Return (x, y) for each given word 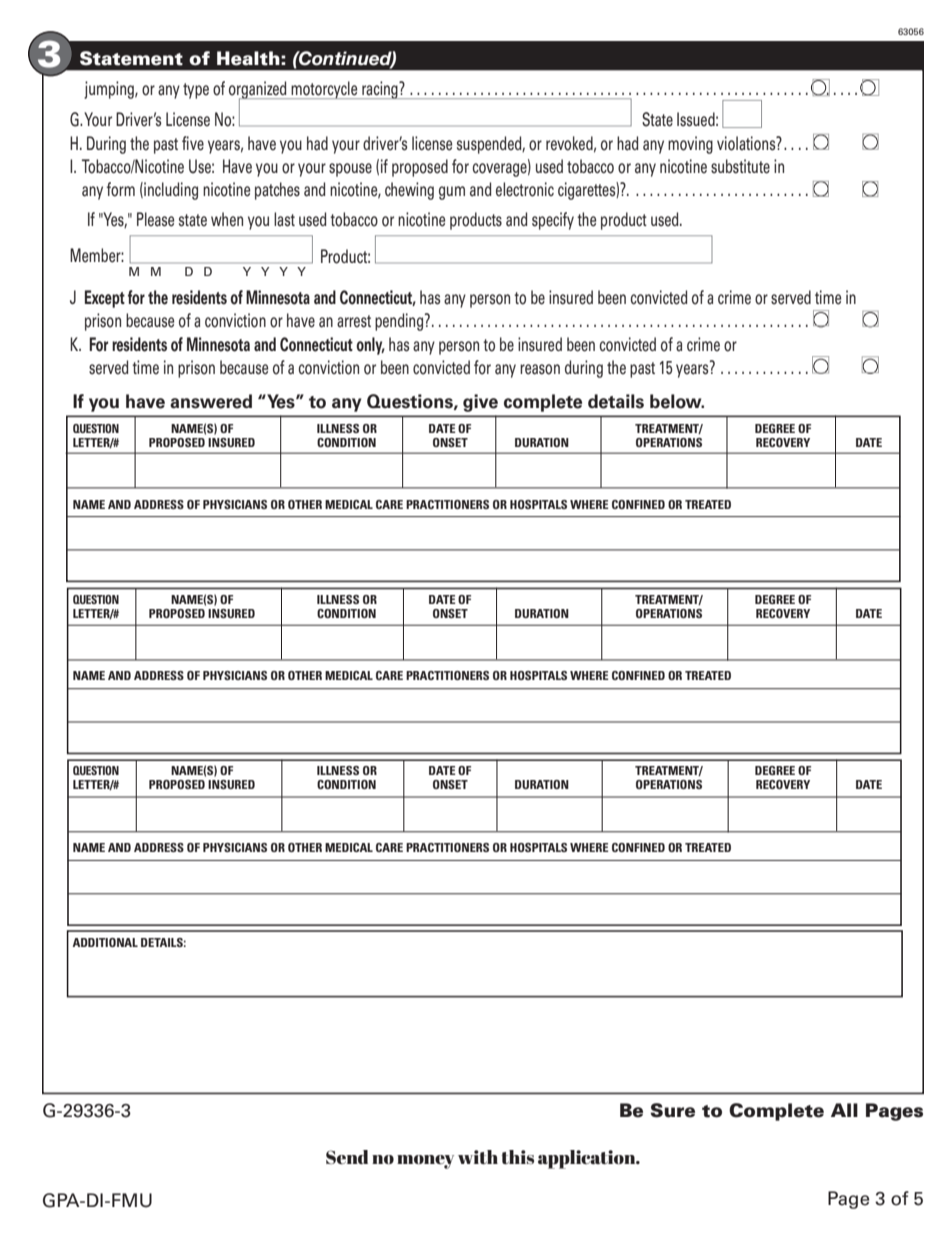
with (478, 1157)
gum (452, 193)
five (193, 143)
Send (347, 1157)
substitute (740, 166)
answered (211, 401)
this (517, 1157)
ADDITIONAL (105, 942)
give (480, 403)
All (844, 1110)
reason (540, 369)
